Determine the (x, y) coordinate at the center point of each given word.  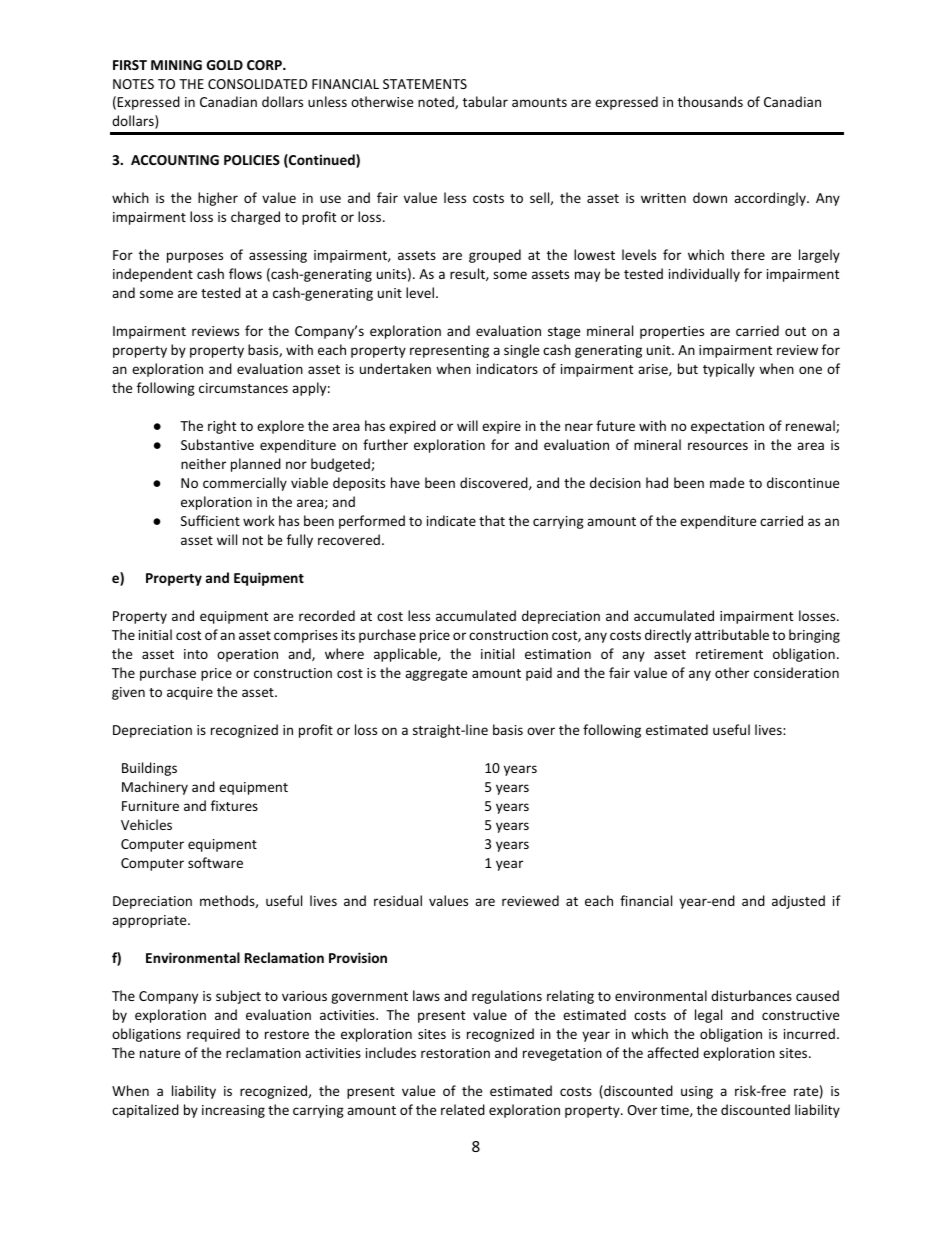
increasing (233, 1111)
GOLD (225, 65)
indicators (507, 368)
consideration (796, 672)
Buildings (149, 769)
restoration (455, 1053)
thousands (710, 101)
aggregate (436, 675)
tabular (485, 101)
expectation (727, 427)
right (222, 427)
